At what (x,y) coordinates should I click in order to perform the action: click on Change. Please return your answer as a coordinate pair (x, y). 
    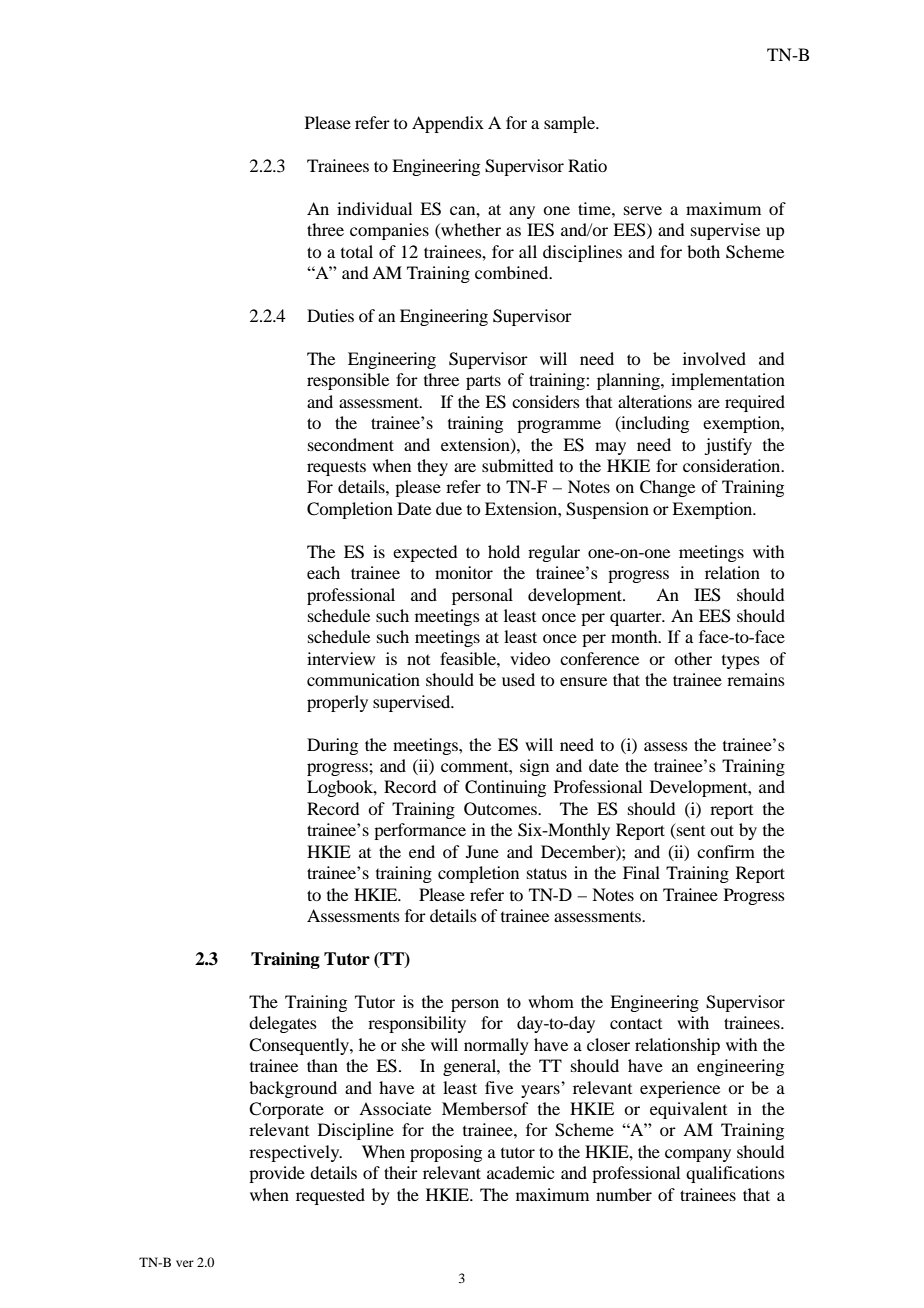
    Looking at the image, I should click on (667, 488).
